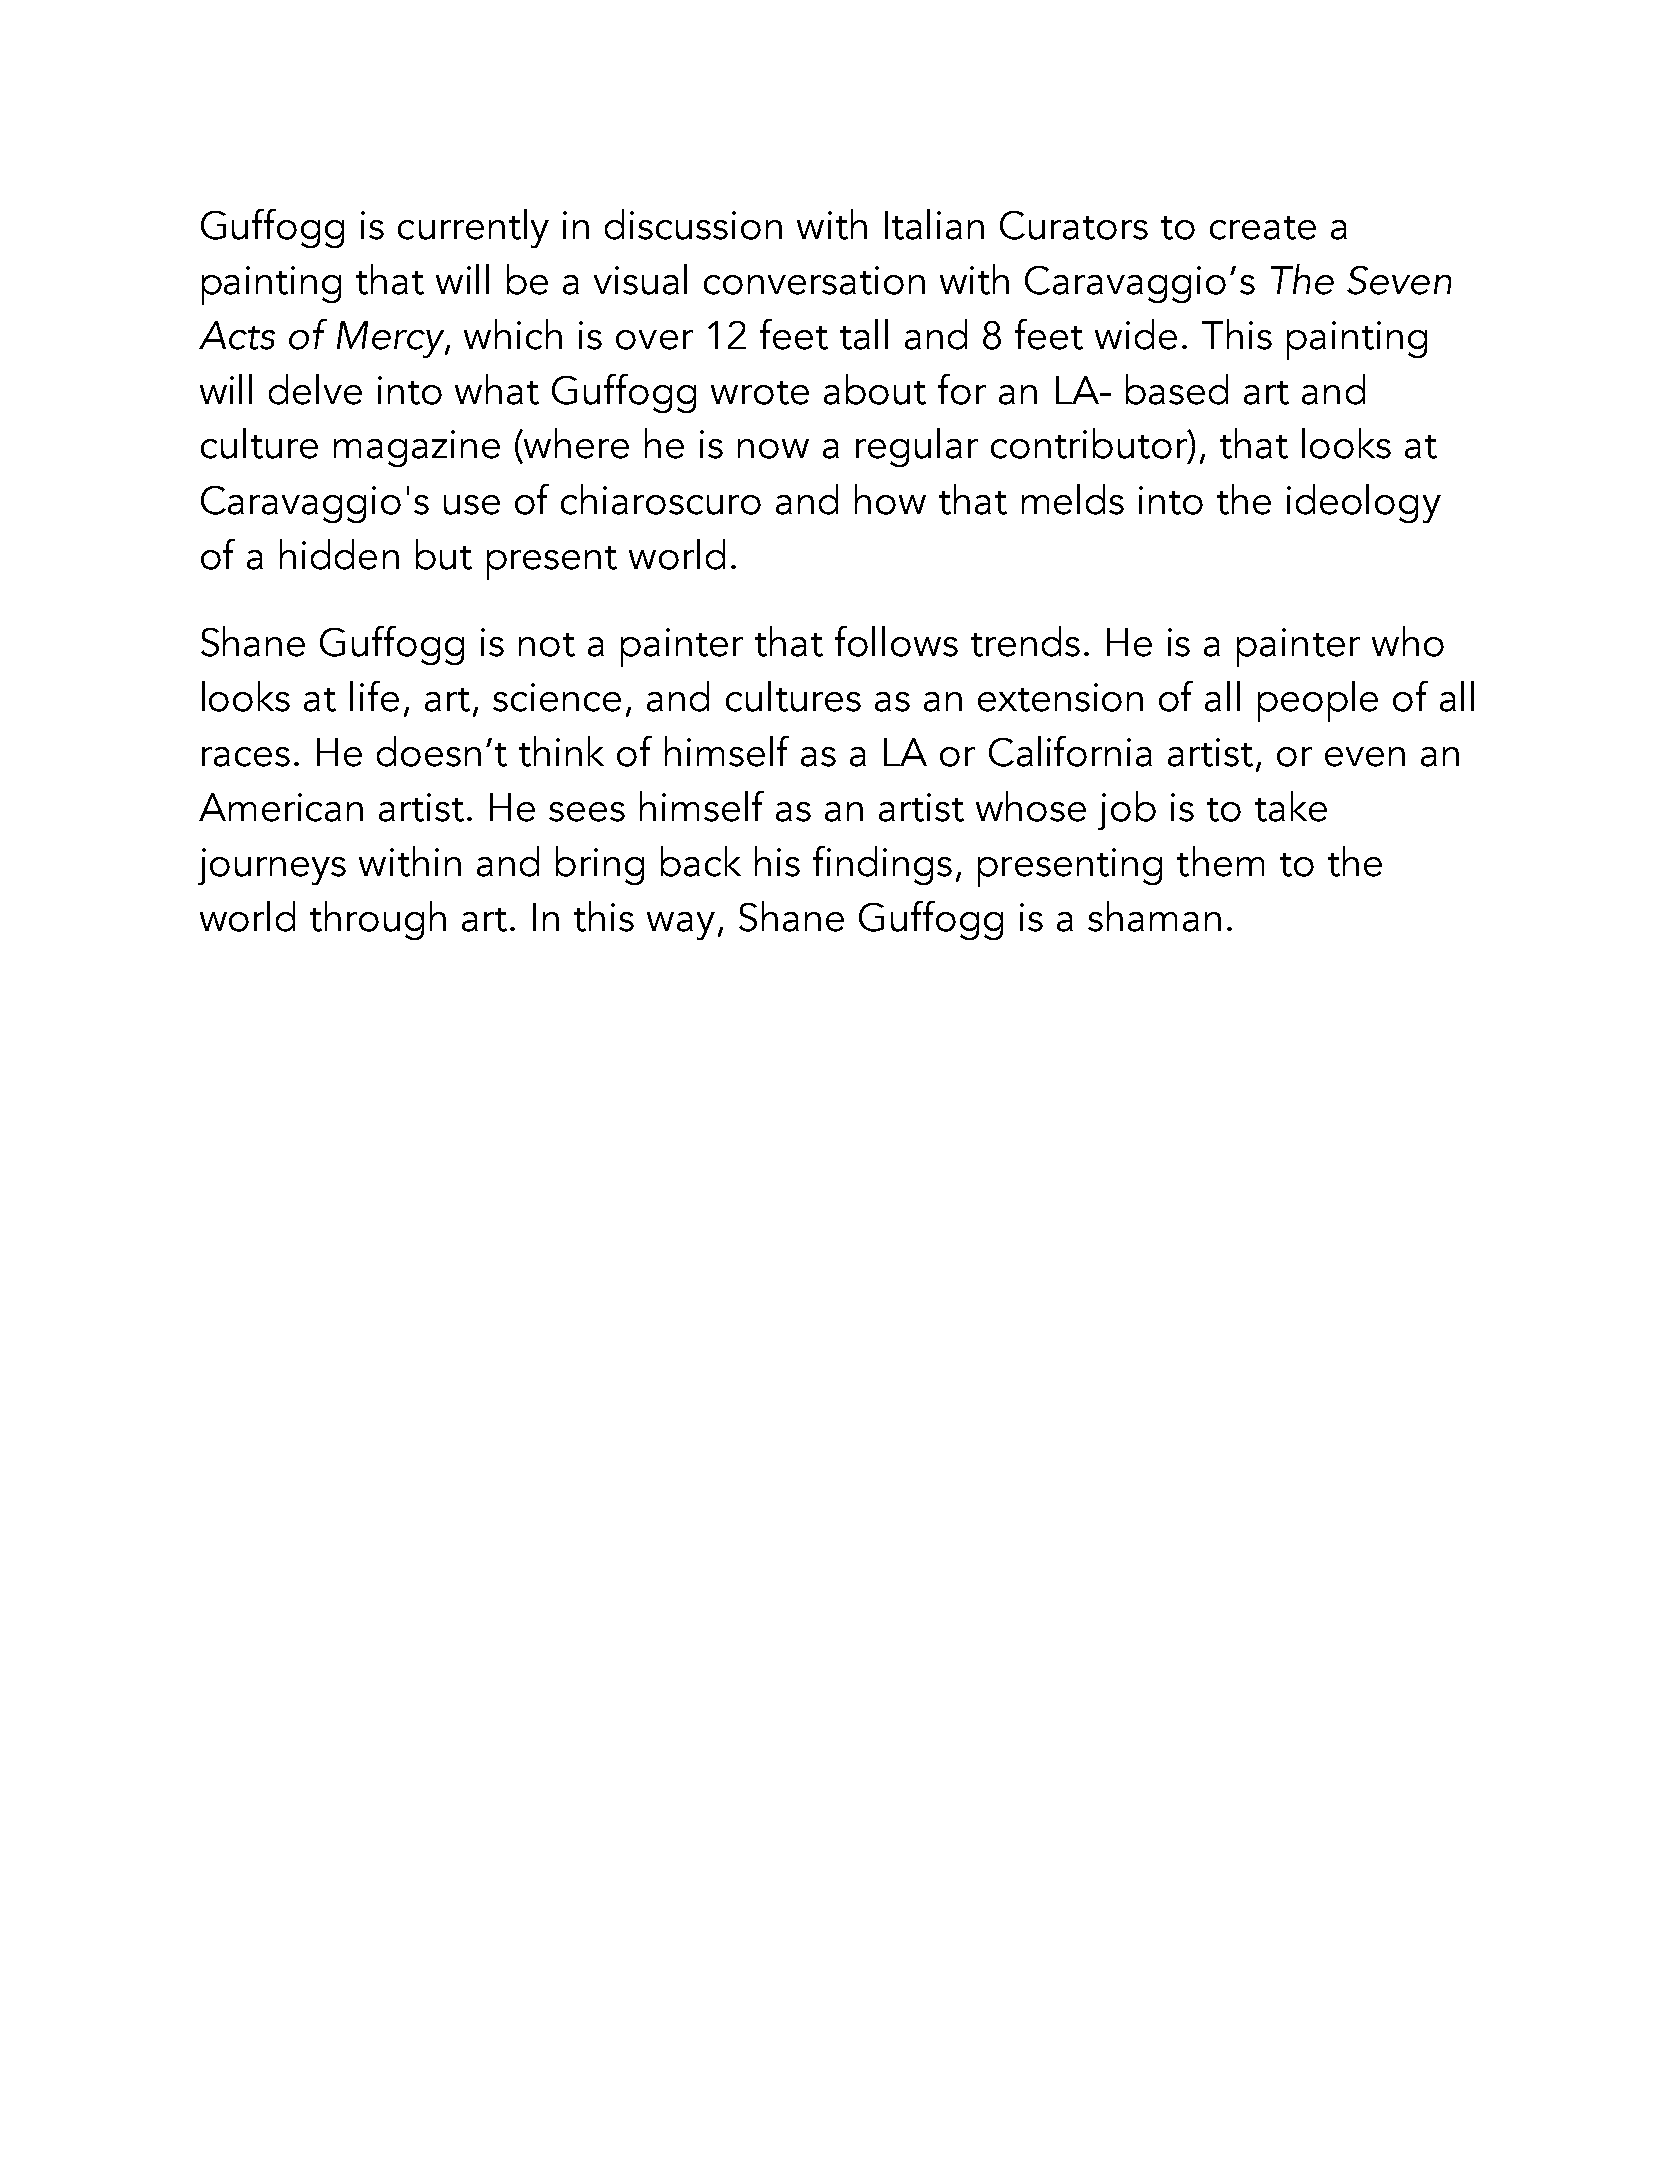 This screenshot has height=2174, width=1680. What do you see at coordinates (378, 920) in the screenshot?
I see `through` at bounding box center [378, 920].
